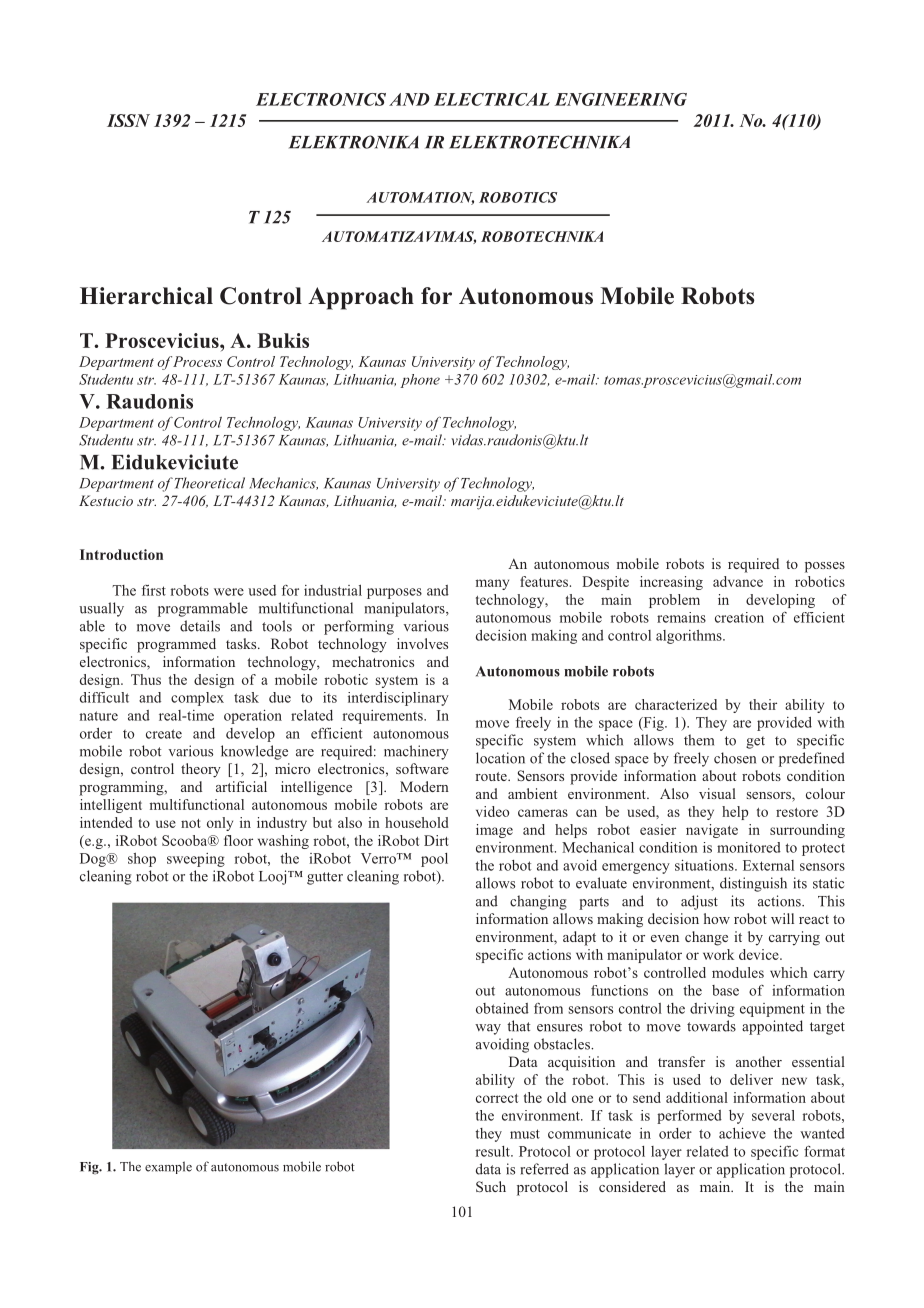 Image resolution: width=924 pixels, height=1308 pixels. I want to click on ISSN, so click(128, 120).
